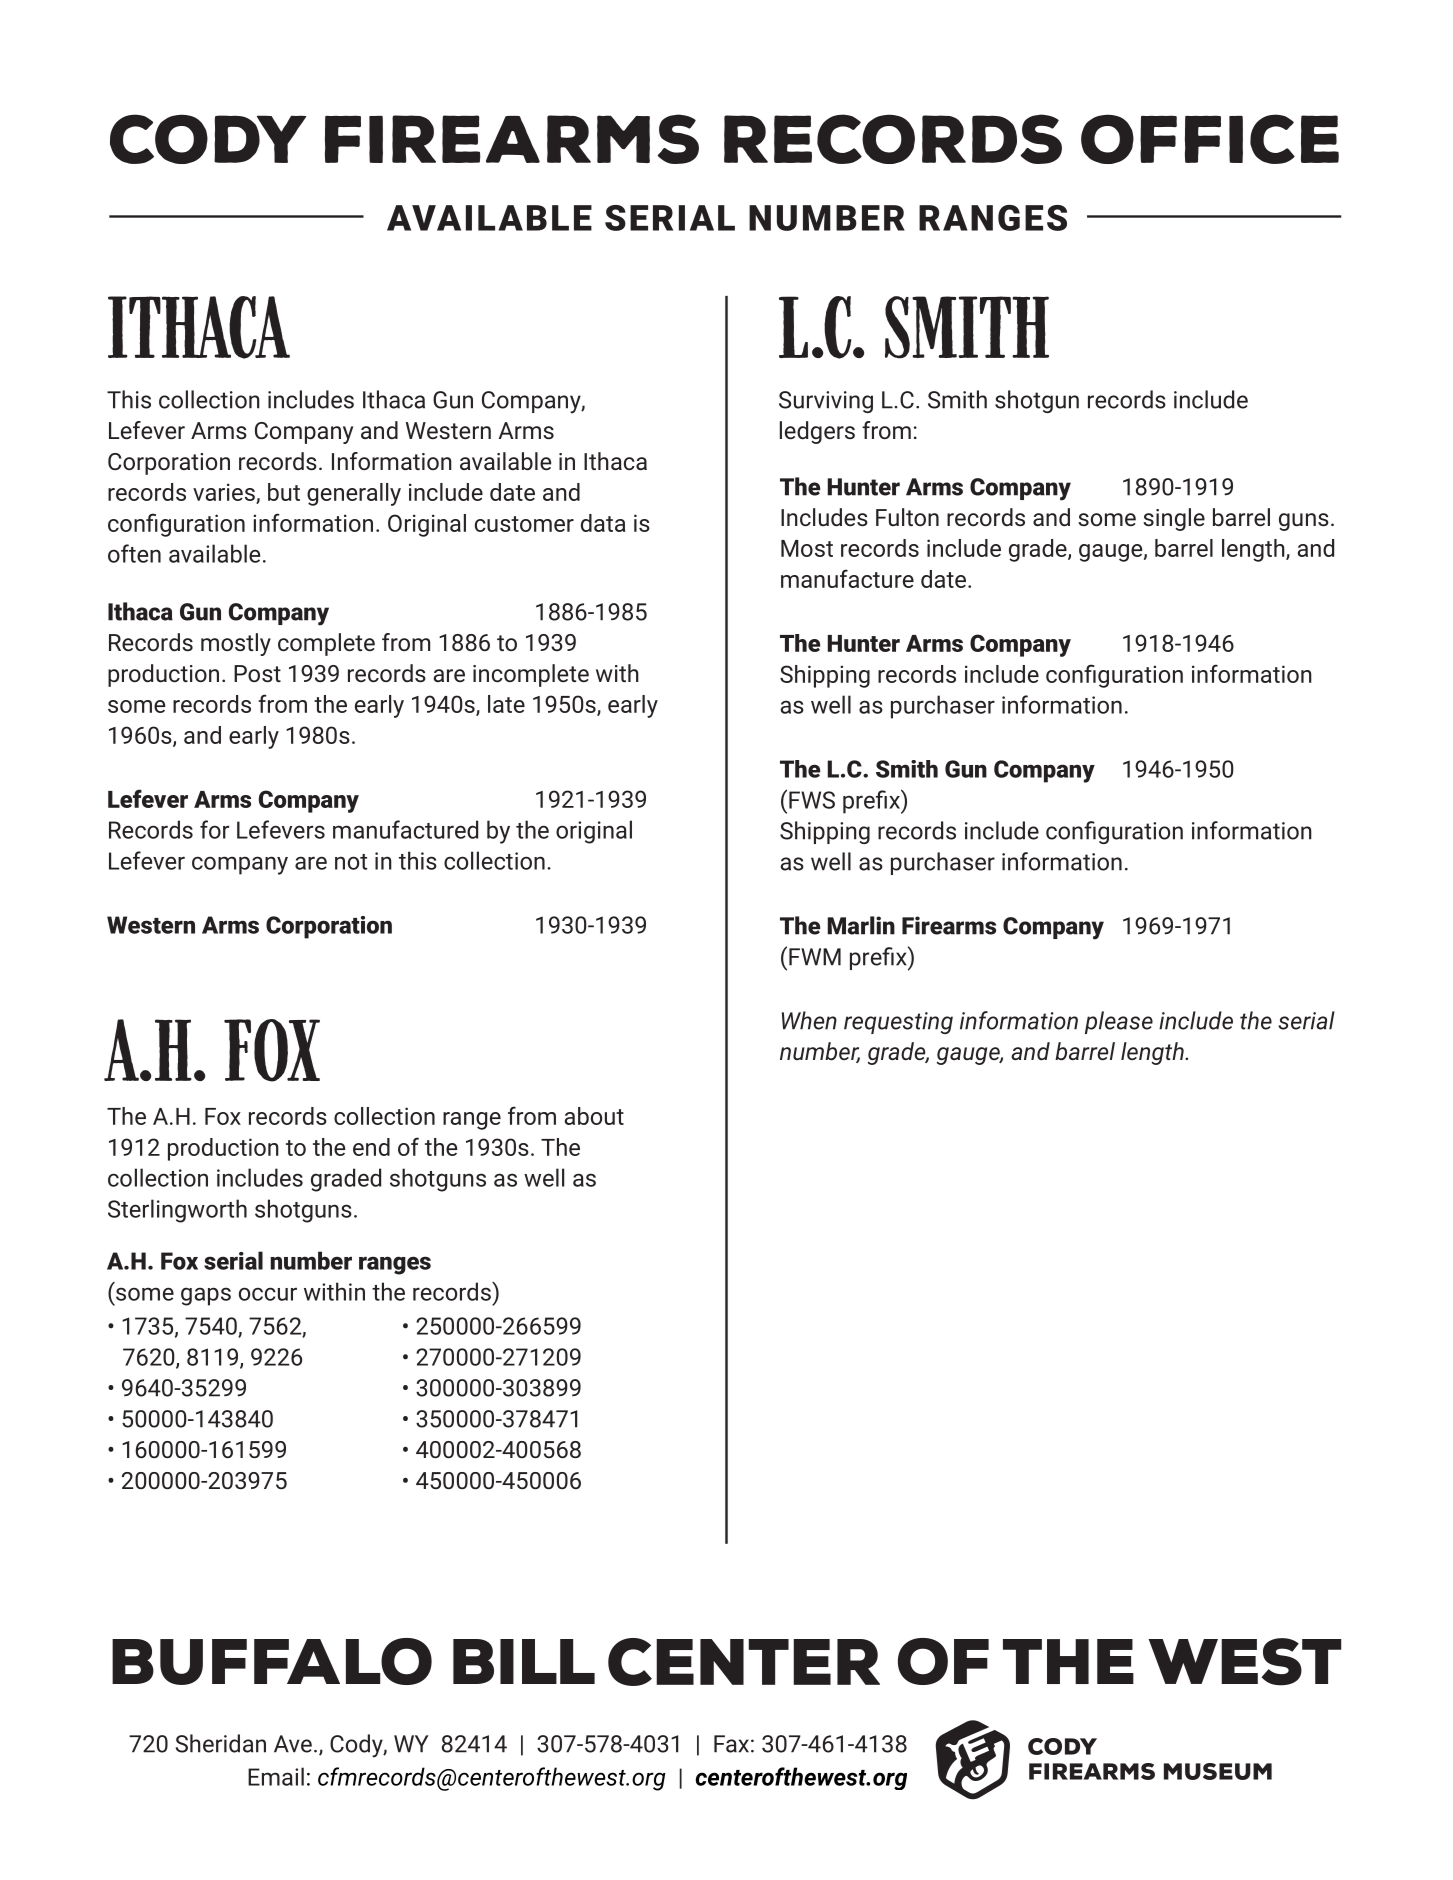 The image size is (1453, 1880). I want to click on varies, so click(225, 493).
